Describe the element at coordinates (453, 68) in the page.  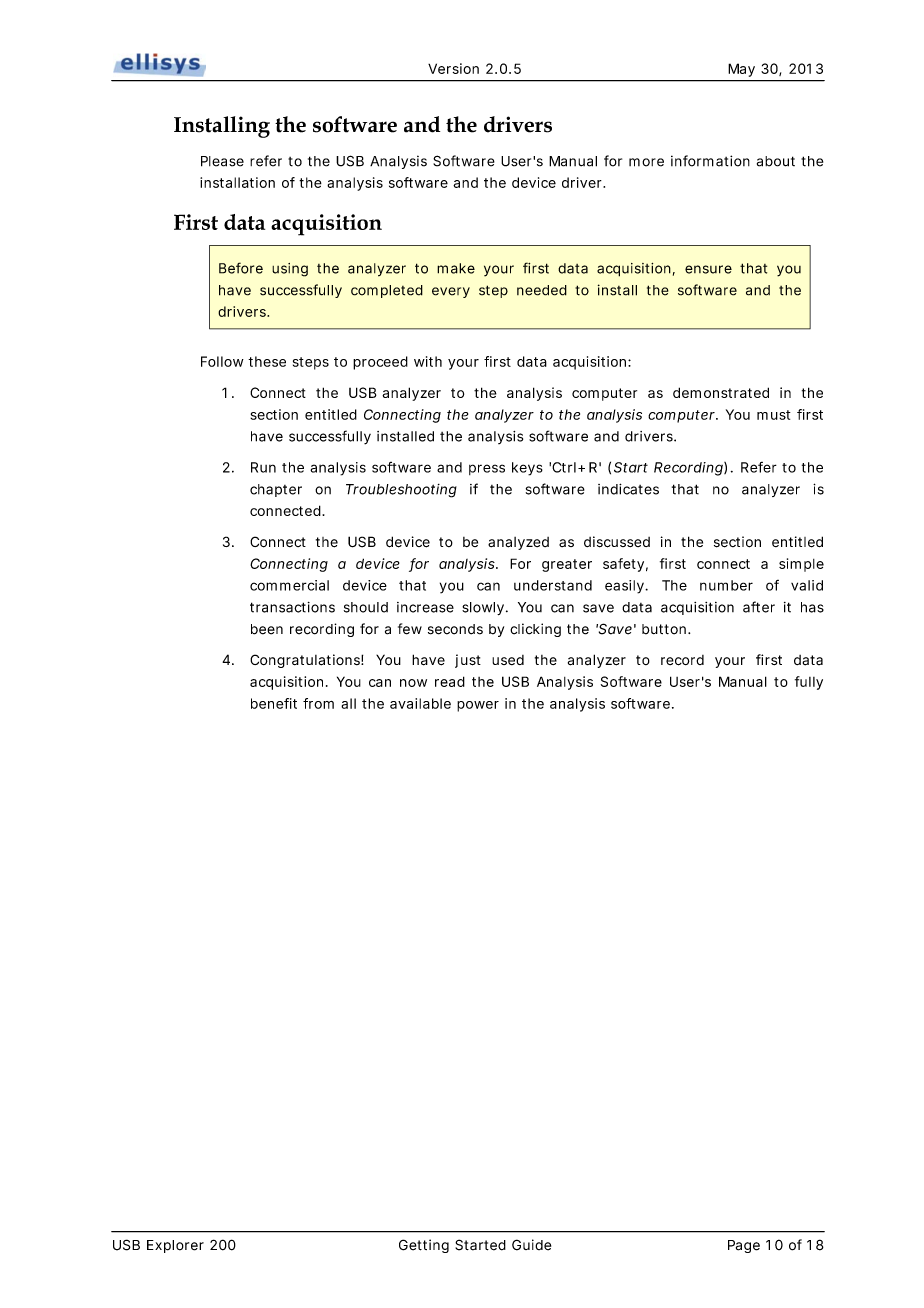
I see `Version` at that location.
